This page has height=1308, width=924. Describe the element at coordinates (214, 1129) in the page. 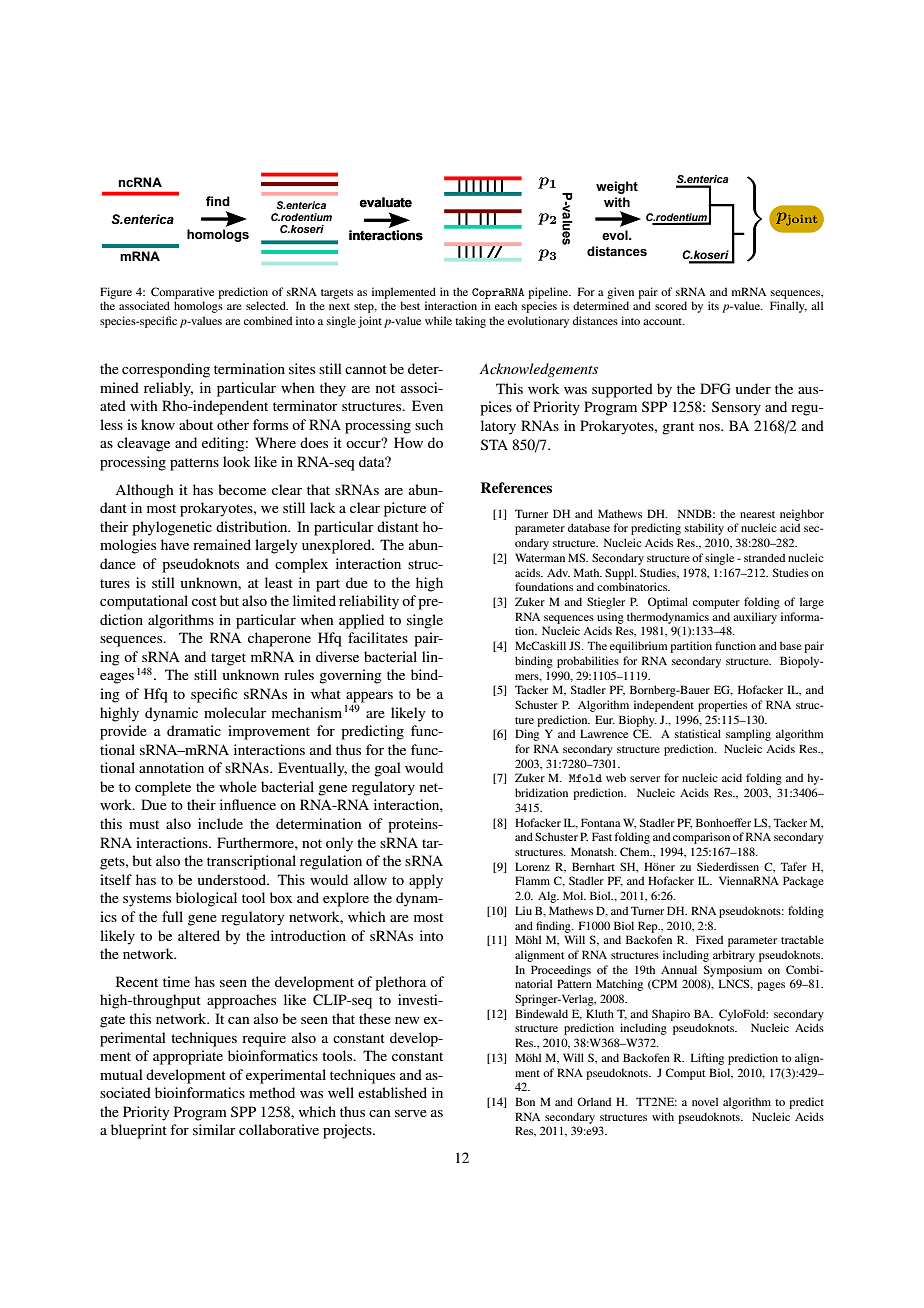

I see `similar` at that location.
